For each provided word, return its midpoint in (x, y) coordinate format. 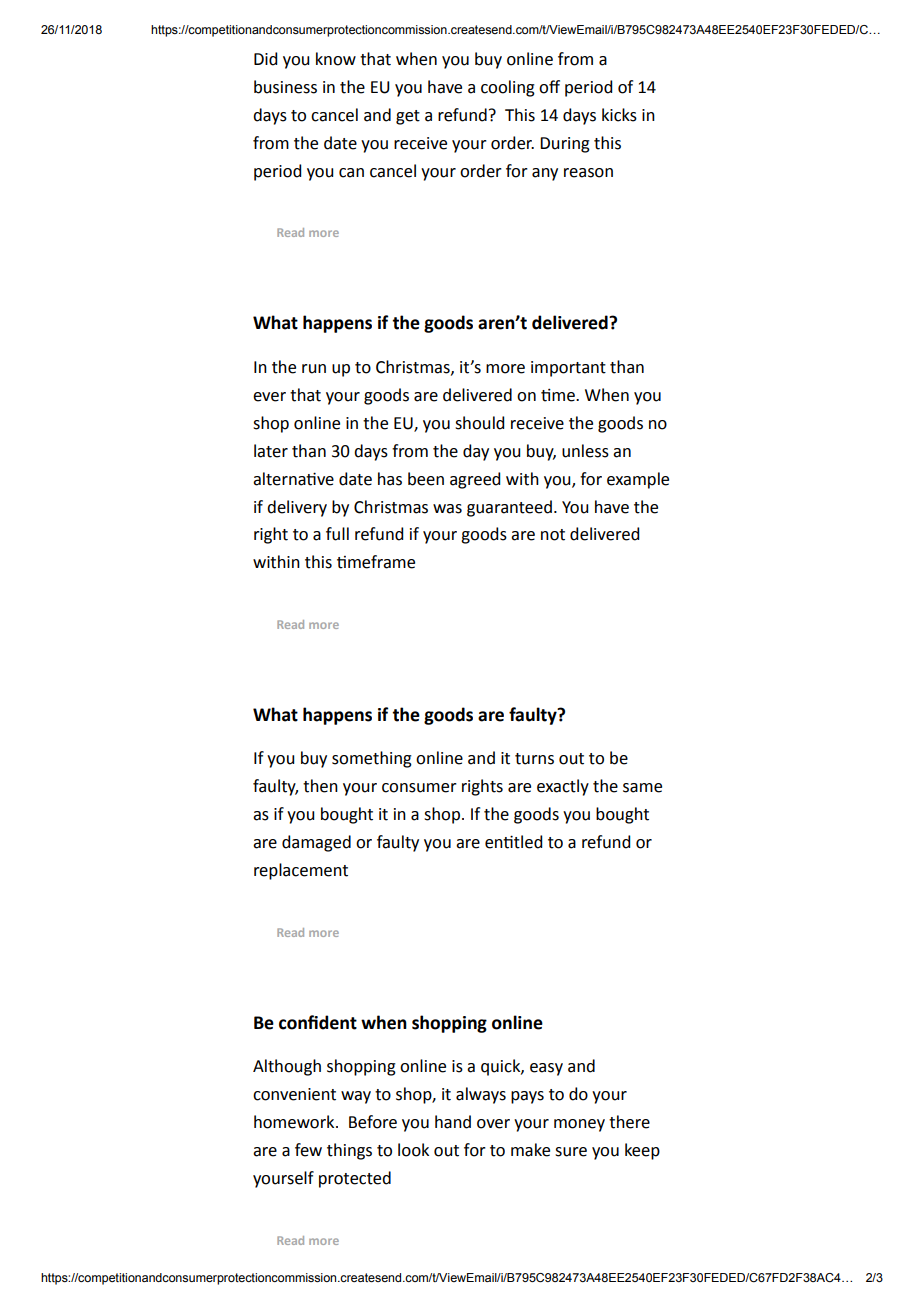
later (271, 451)
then (320, 786)
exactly (563, 787)
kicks (619, 115)
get (408, 117)
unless (585, 451)
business (285, 87)
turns (534, 759)
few (308, 1150)
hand (453, 1122)
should (479, 423)
